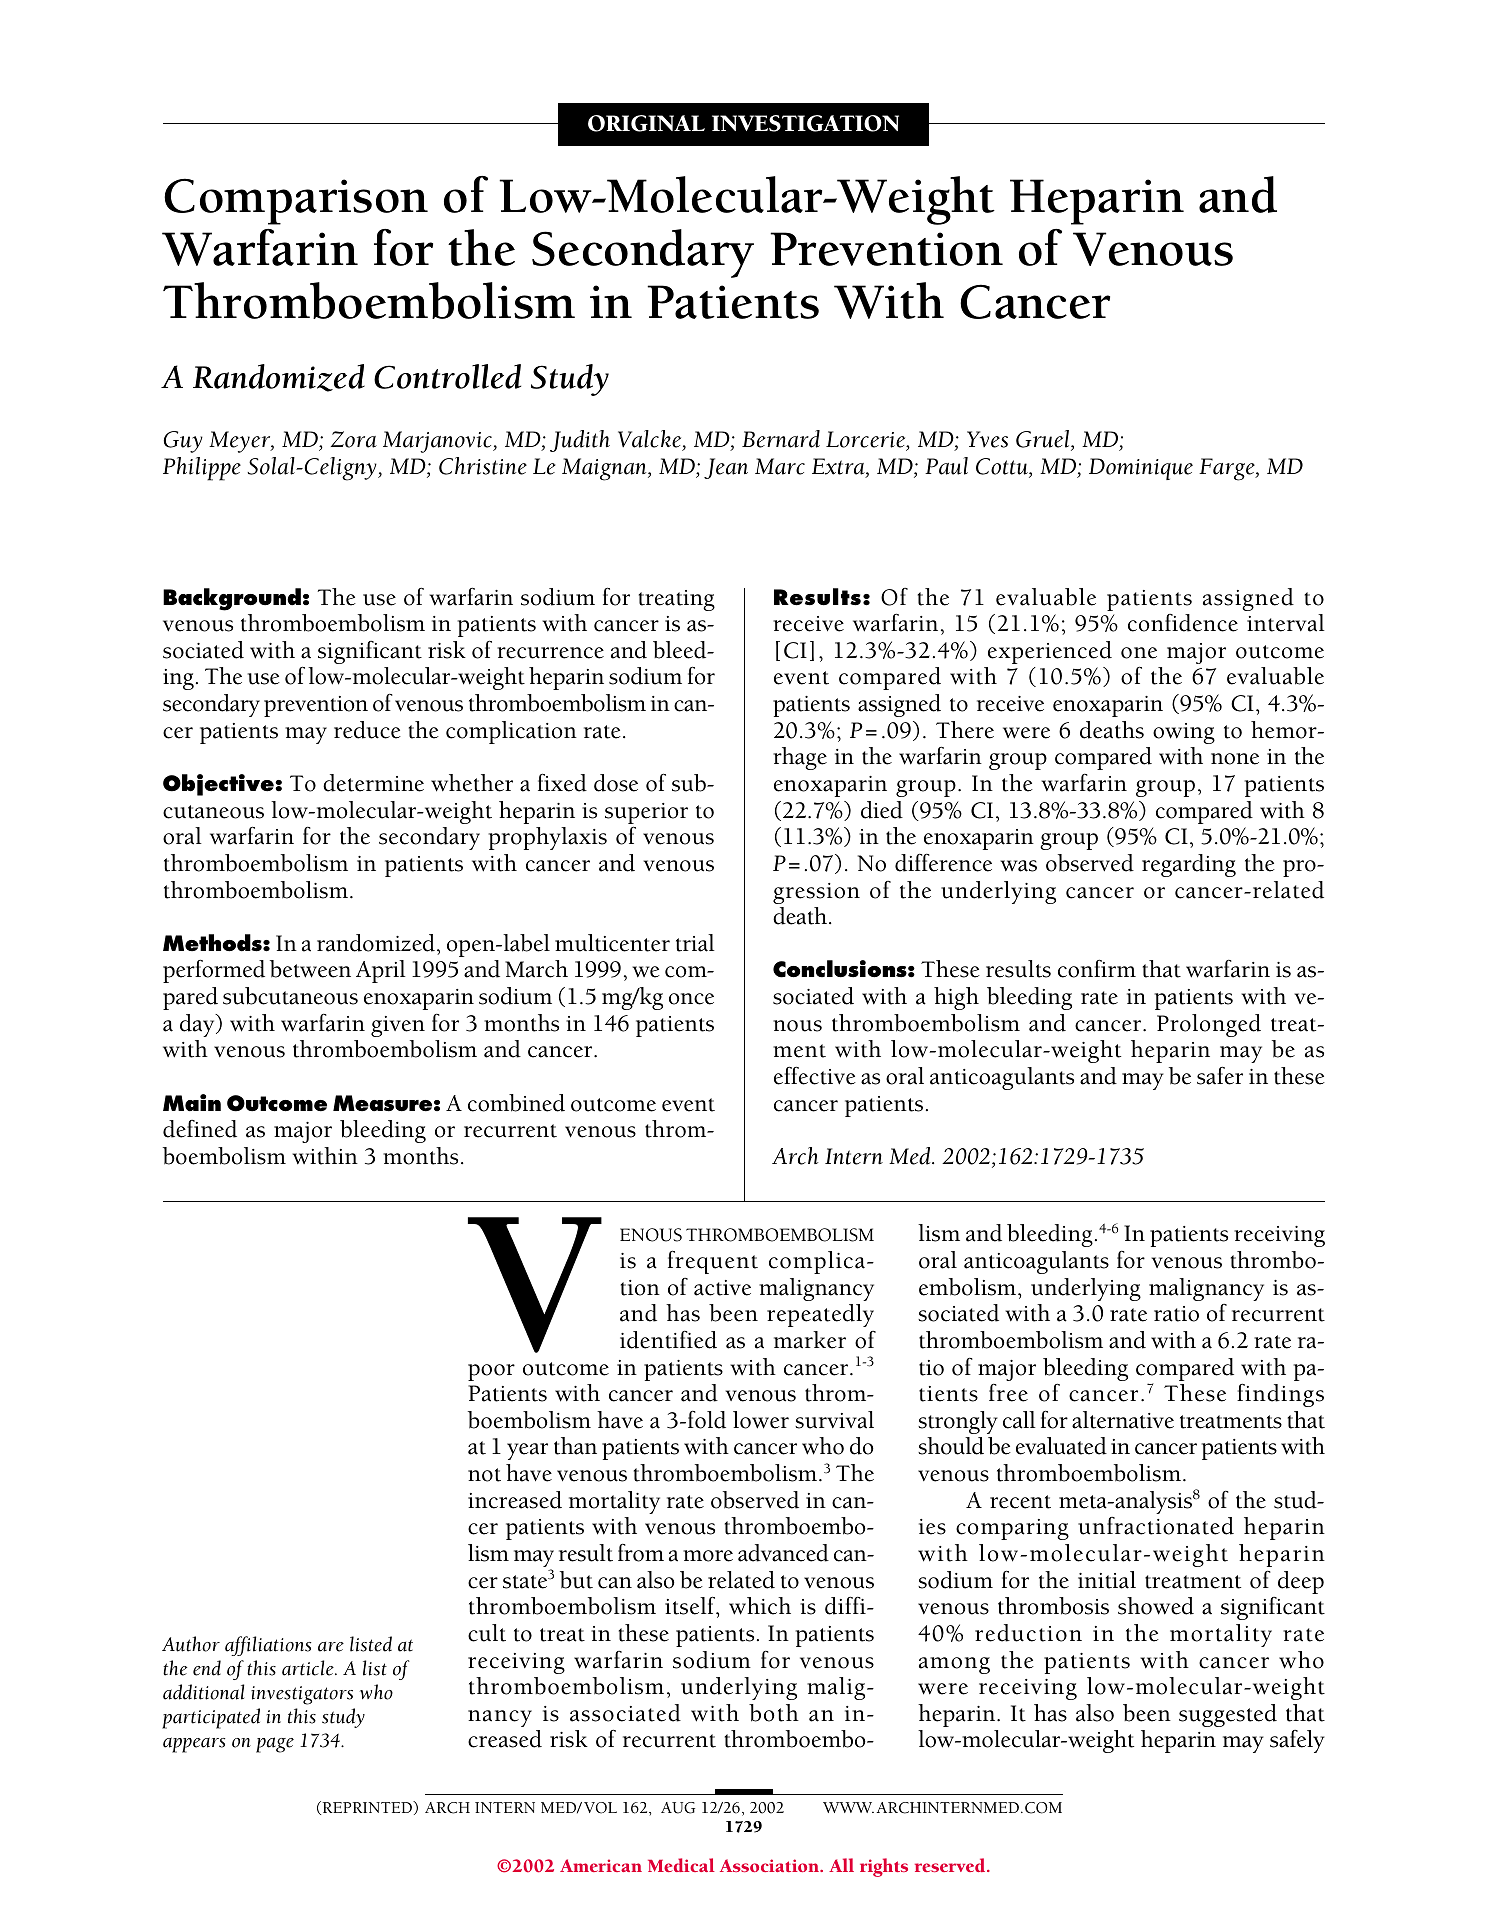  I want to click on AUG, so click(678, 1808).
